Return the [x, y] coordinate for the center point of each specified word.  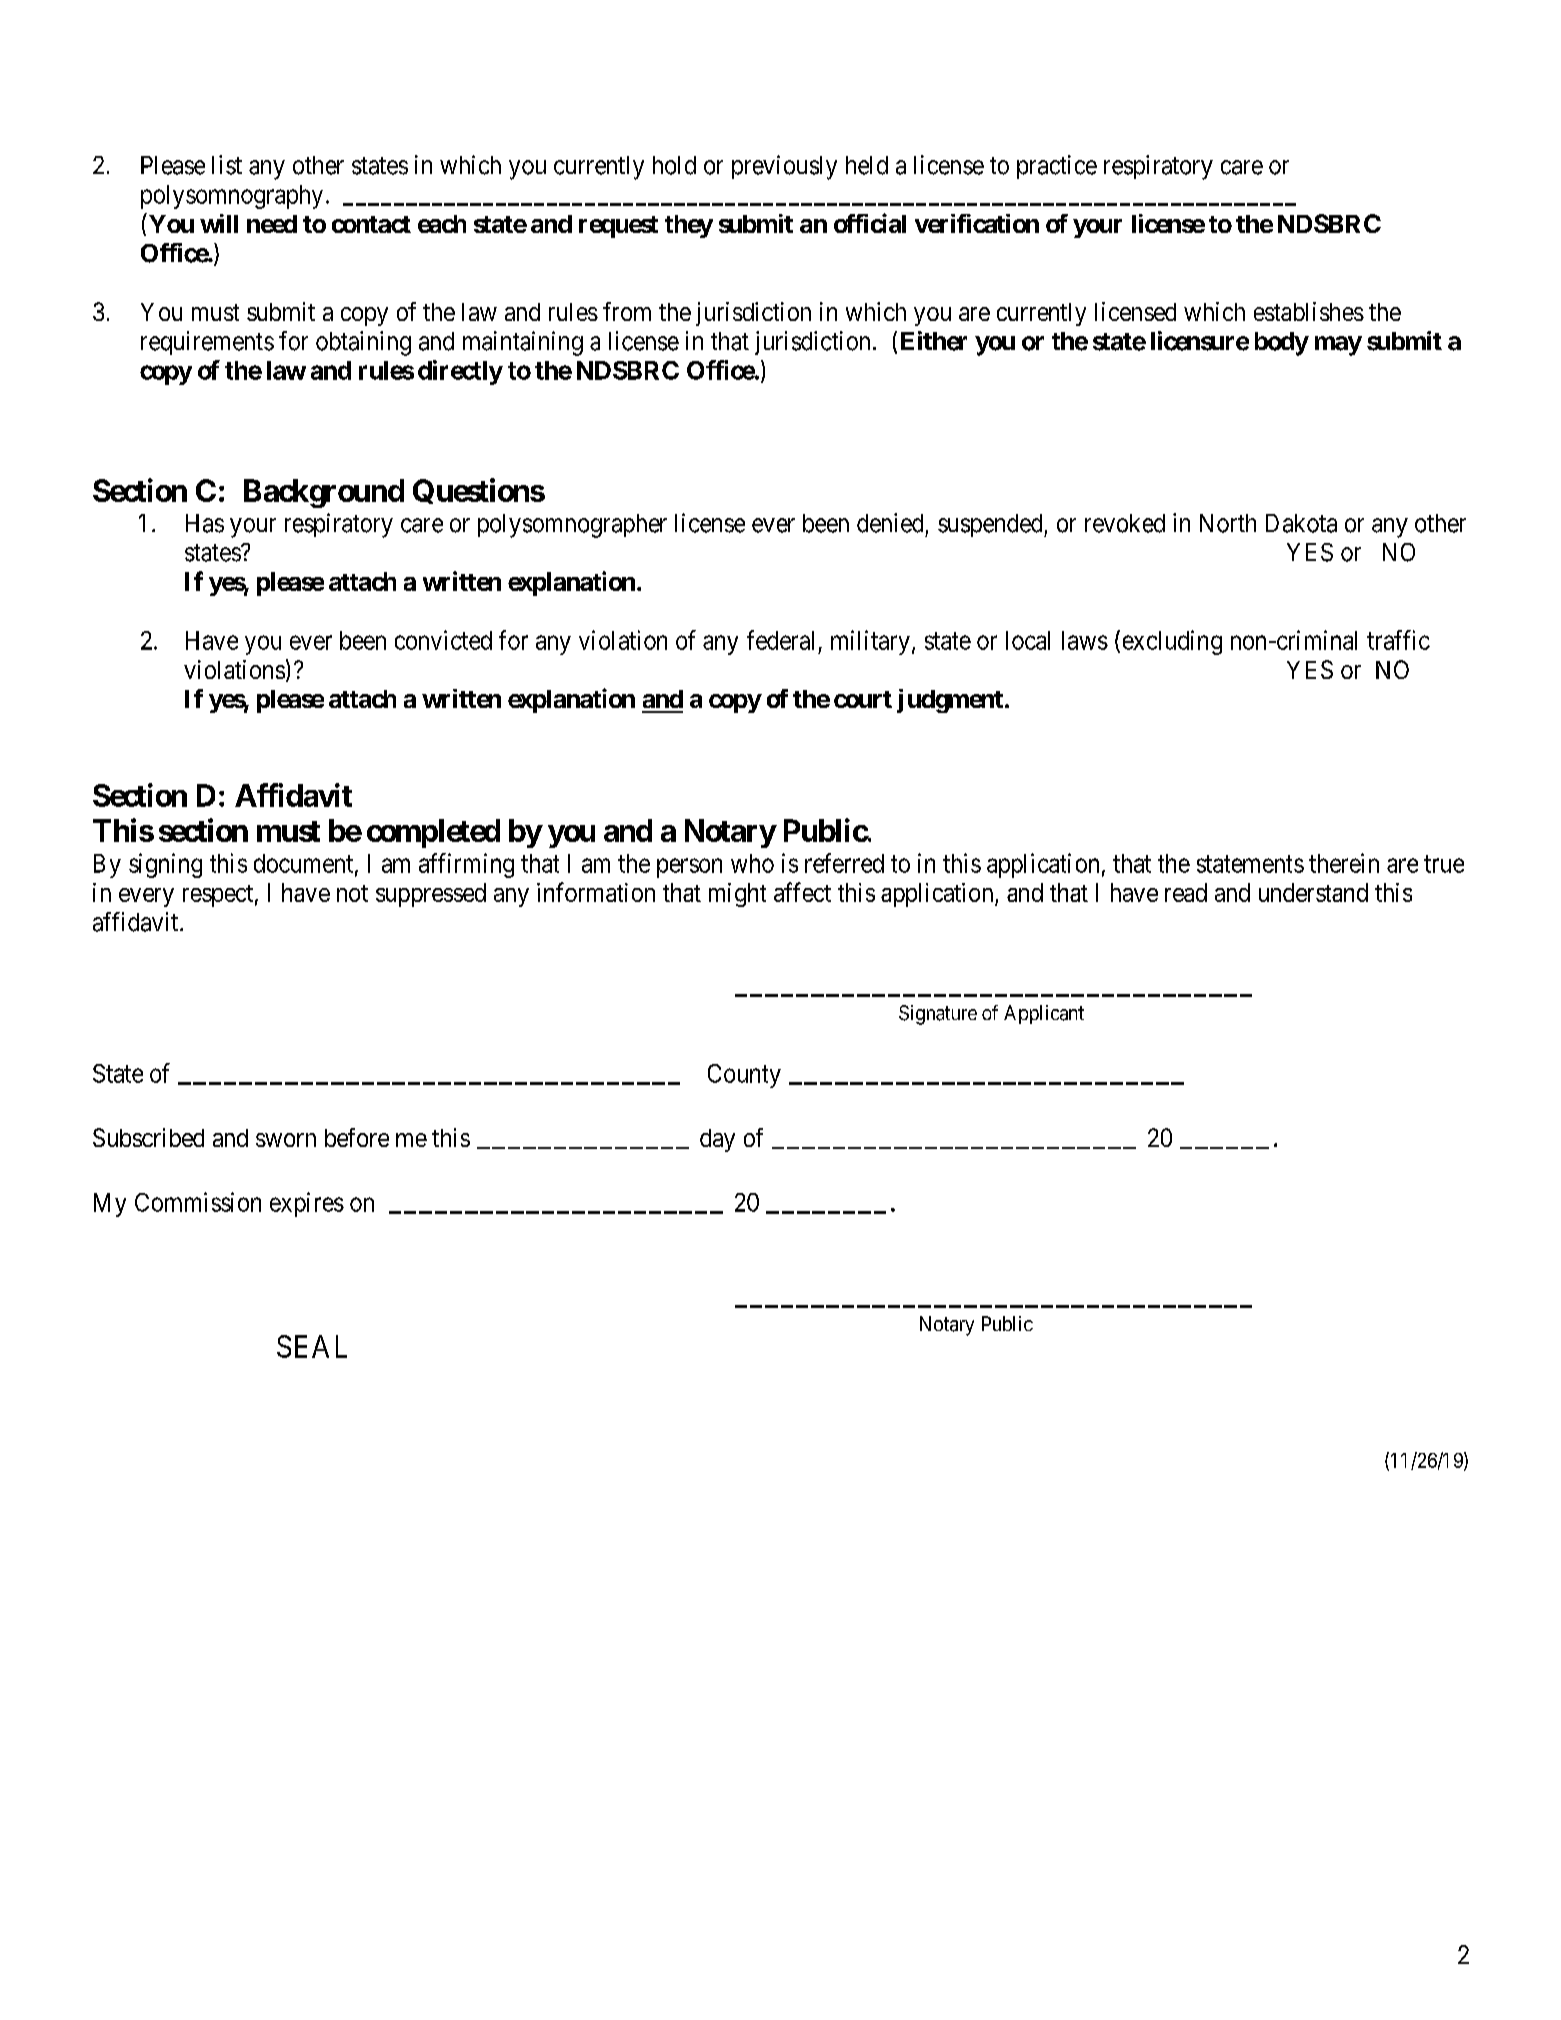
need [272, 224]
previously [784, 167]
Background [324, 493]
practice [1057, 167]
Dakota [1301, 523]
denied [890, 523]
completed [433, 833]
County [744, 1076]
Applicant [1044, 1014]
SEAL [312, 1346]
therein [1344, 863]
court [863, 699]
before [357, 1137]
